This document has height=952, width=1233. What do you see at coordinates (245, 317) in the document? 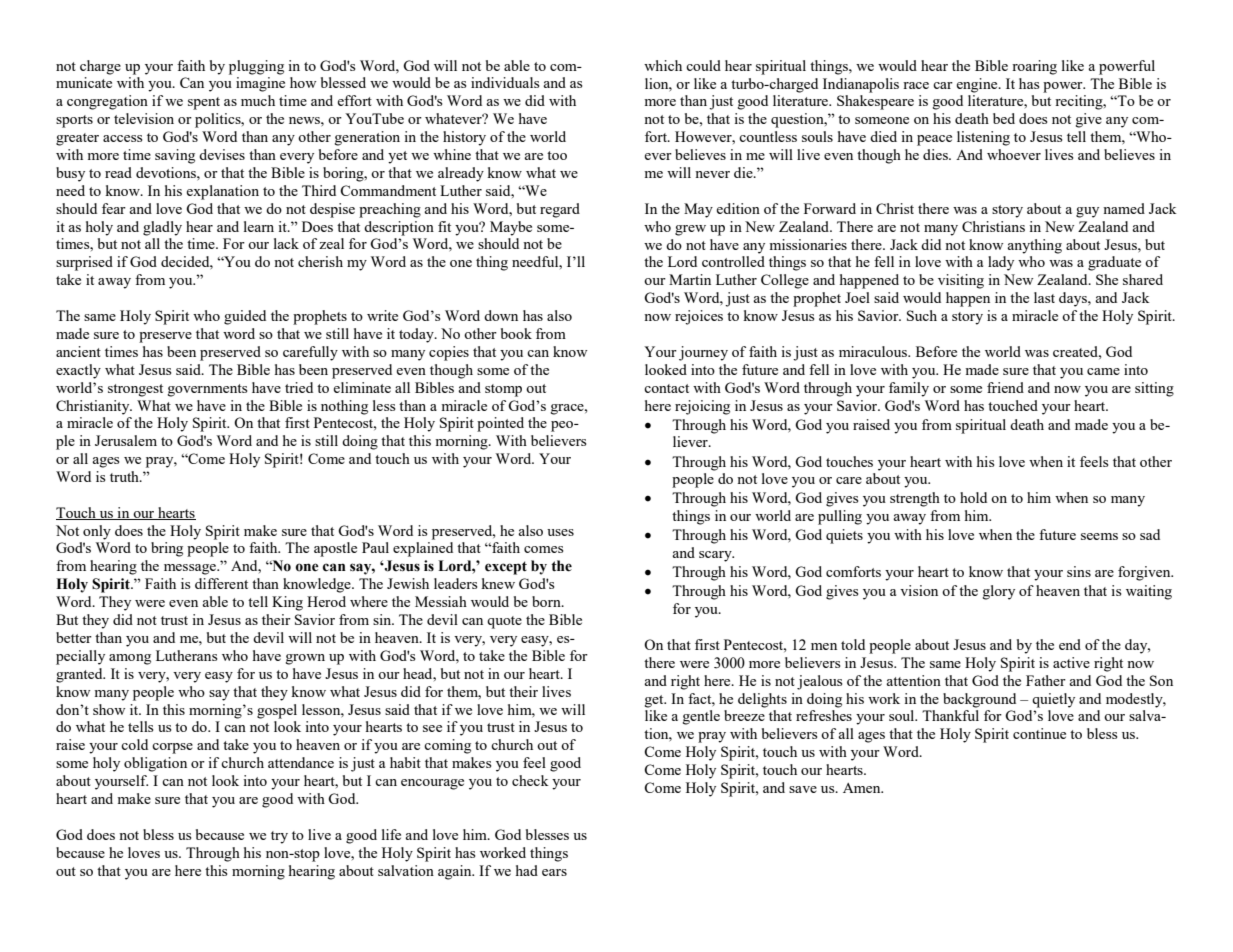
I see `guided` at bounding box center [245, 317].
